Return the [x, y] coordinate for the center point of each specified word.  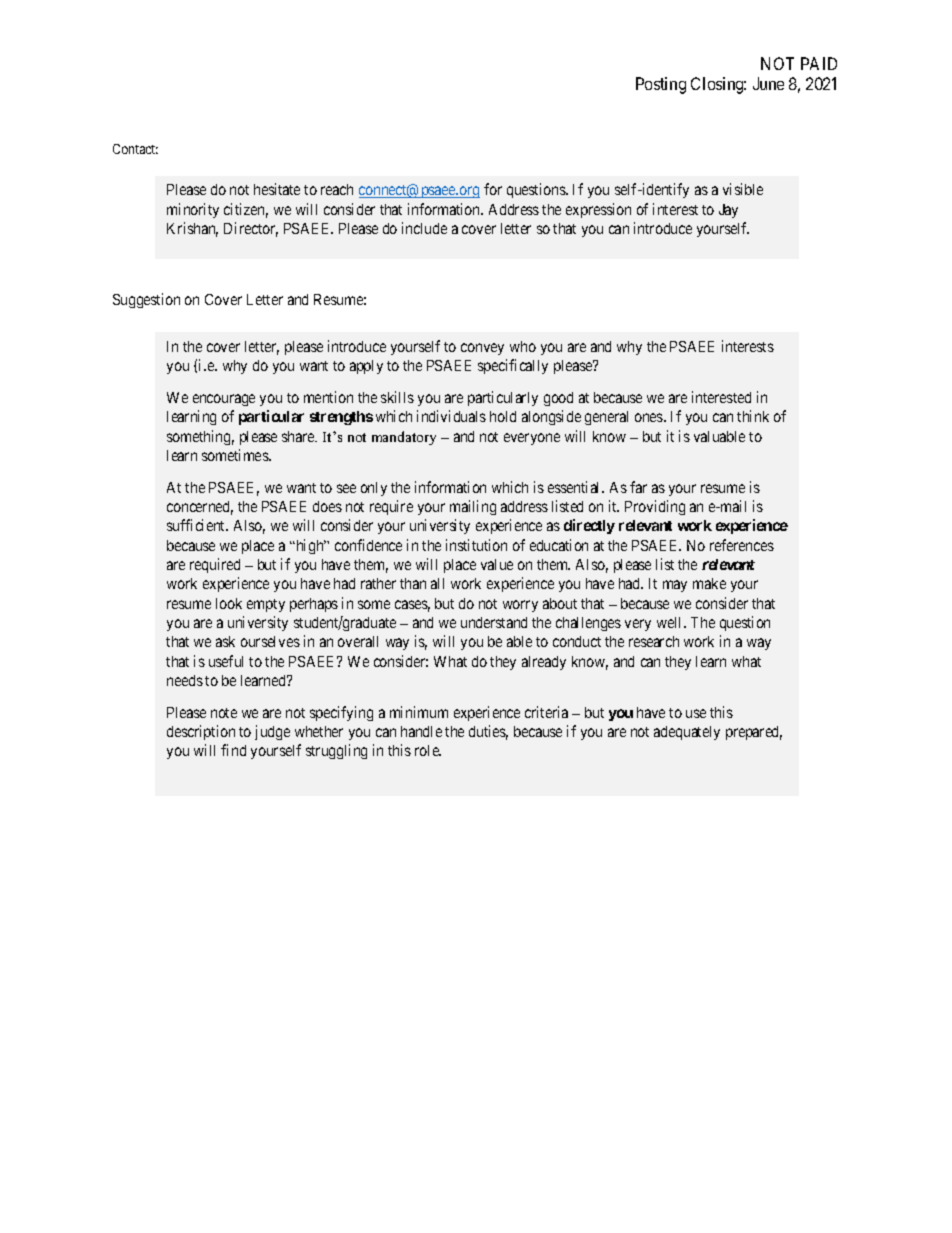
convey [482, 349]
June [768, 83]
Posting [661, 85]
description [201, 732]
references [742, 545]
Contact [135, 149]
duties [488, 732]
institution [476, 545]
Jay [728, 211]
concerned [200, 508]
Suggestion [146, 300]
